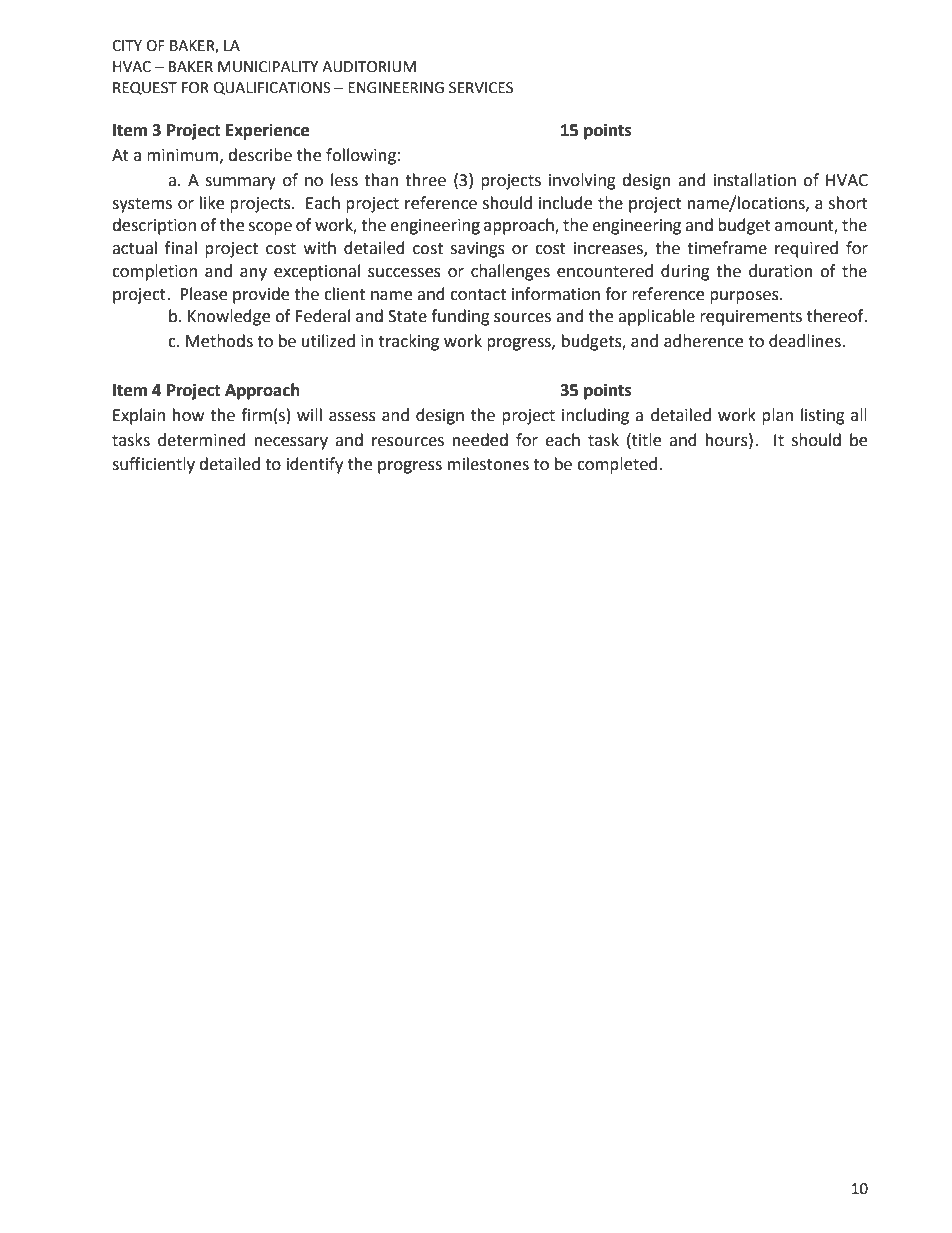  What do you see at coordinates (727, 248) in the screenshot?
I see `timeframe` at bounding box center [727, 248].
